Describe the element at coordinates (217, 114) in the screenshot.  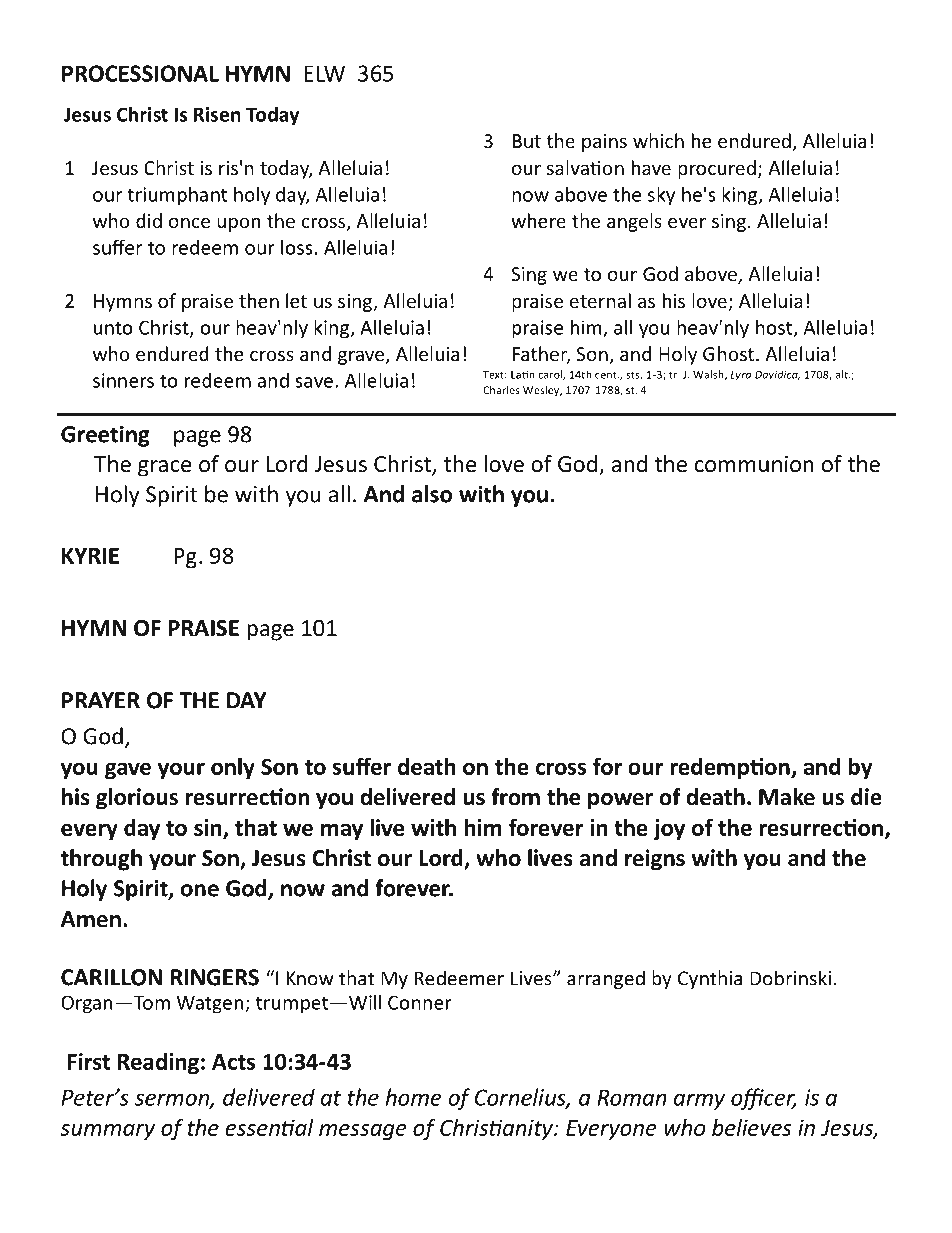
I see `Risen` at that location.
